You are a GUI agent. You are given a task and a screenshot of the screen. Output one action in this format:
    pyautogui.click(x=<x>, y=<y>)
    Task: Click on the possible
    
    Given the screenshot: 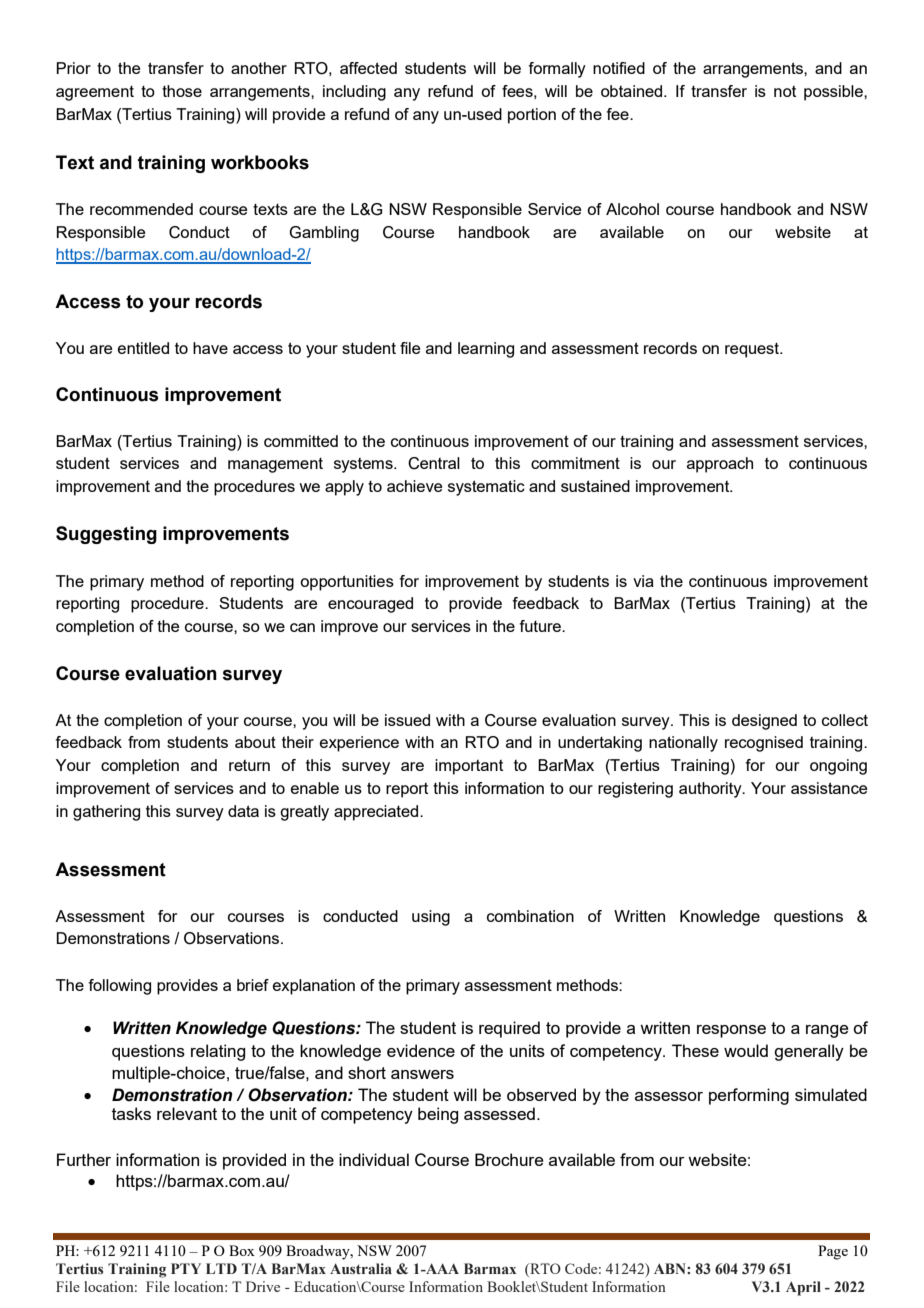 What is the action you would take?
    pyautogui.click(x=834, y=93)
